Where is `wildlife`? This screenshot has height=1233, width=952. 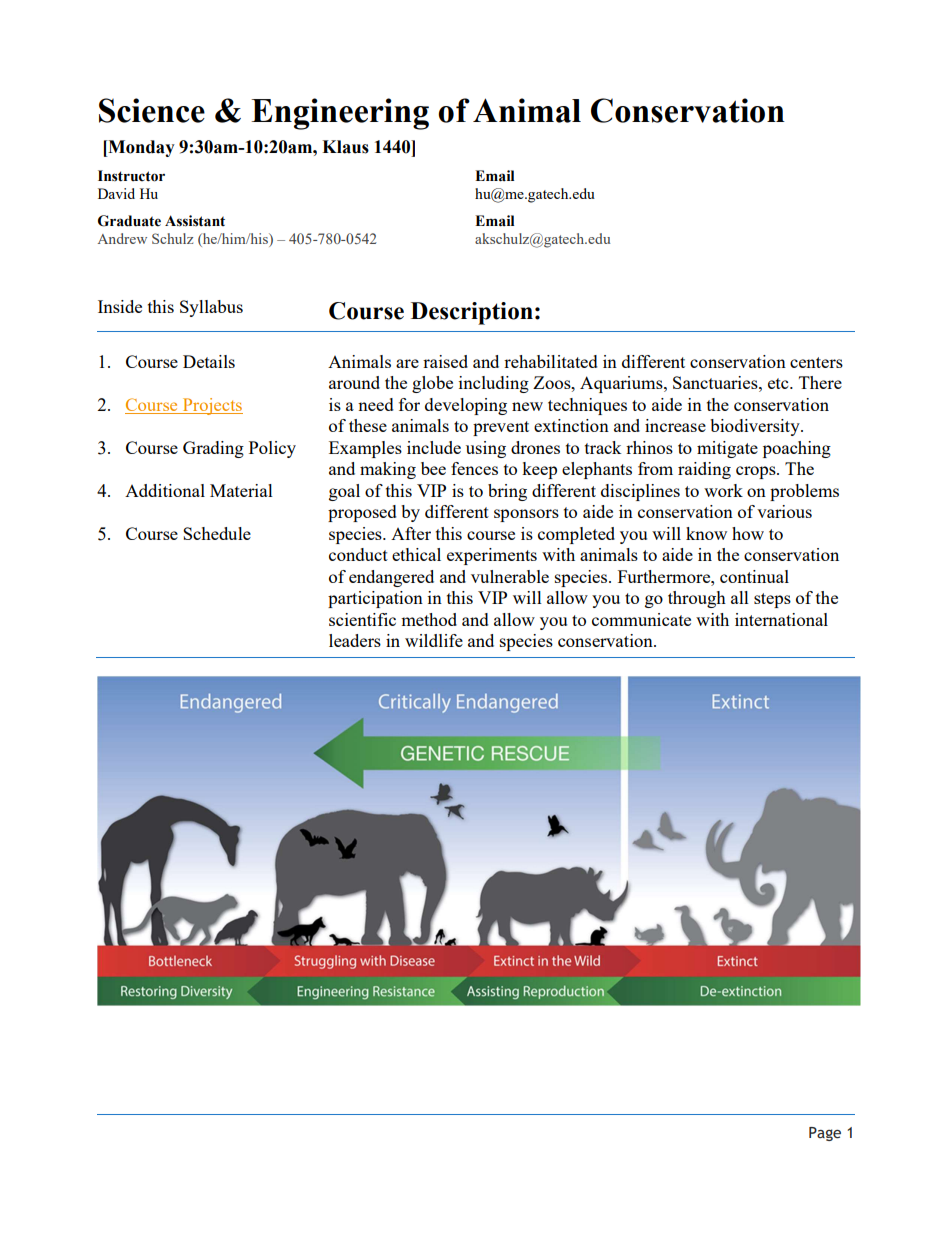
wildlife is located at coordinates (434, 640).
